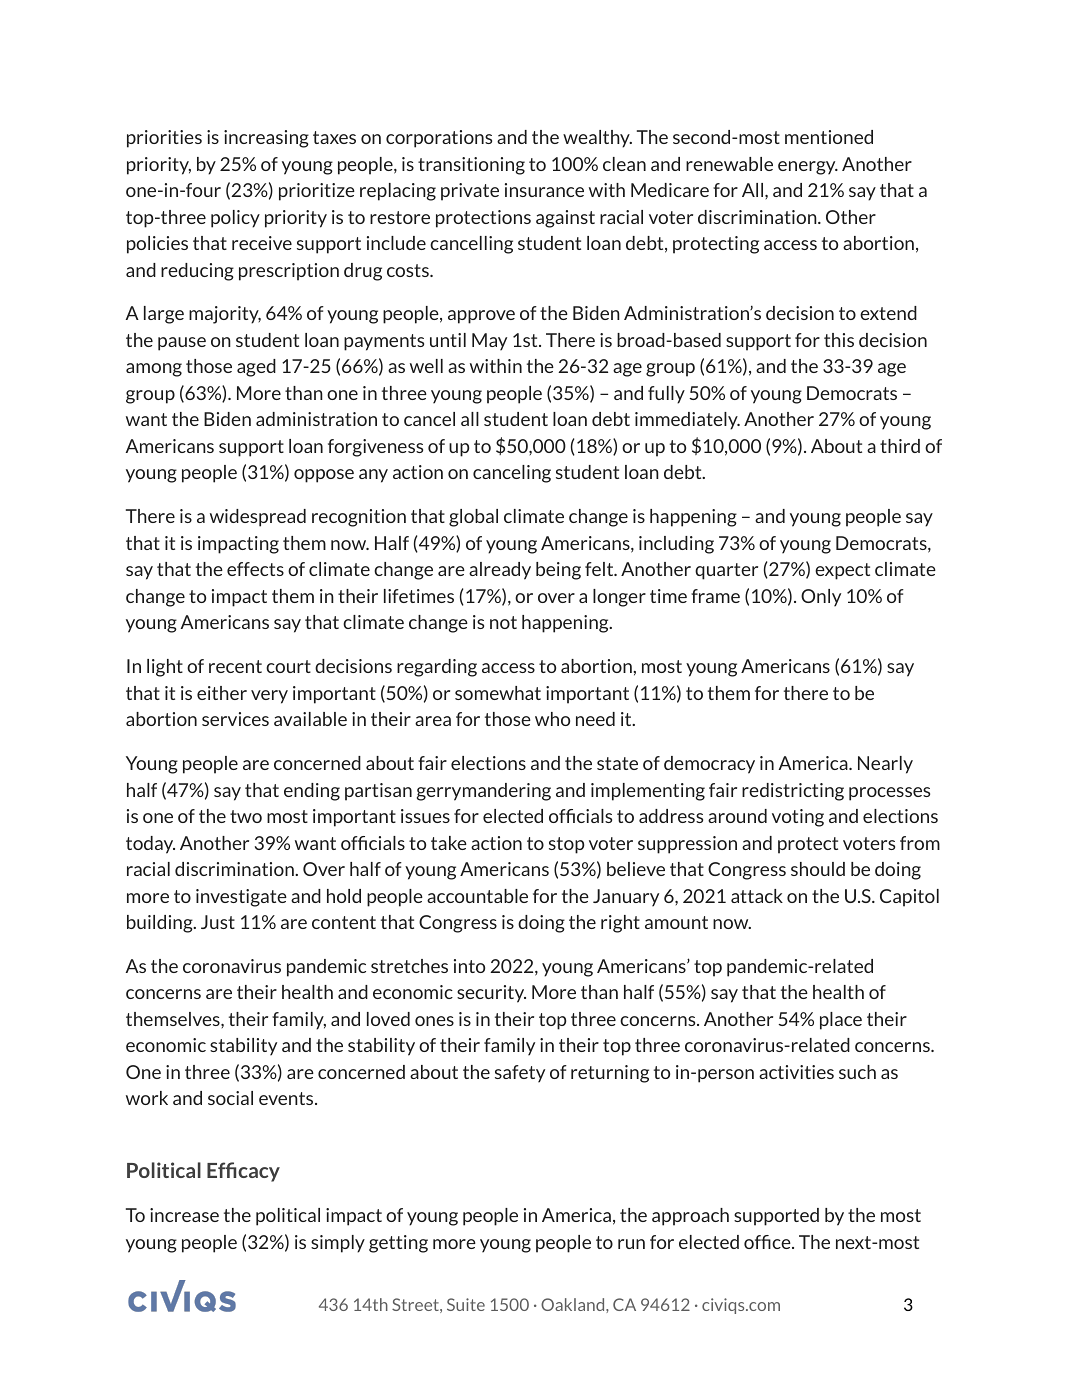 The height and width of the image is (1382, 1068). Describe the element at coordinates (266, 139) in the image. I see `increasing` at that location.
